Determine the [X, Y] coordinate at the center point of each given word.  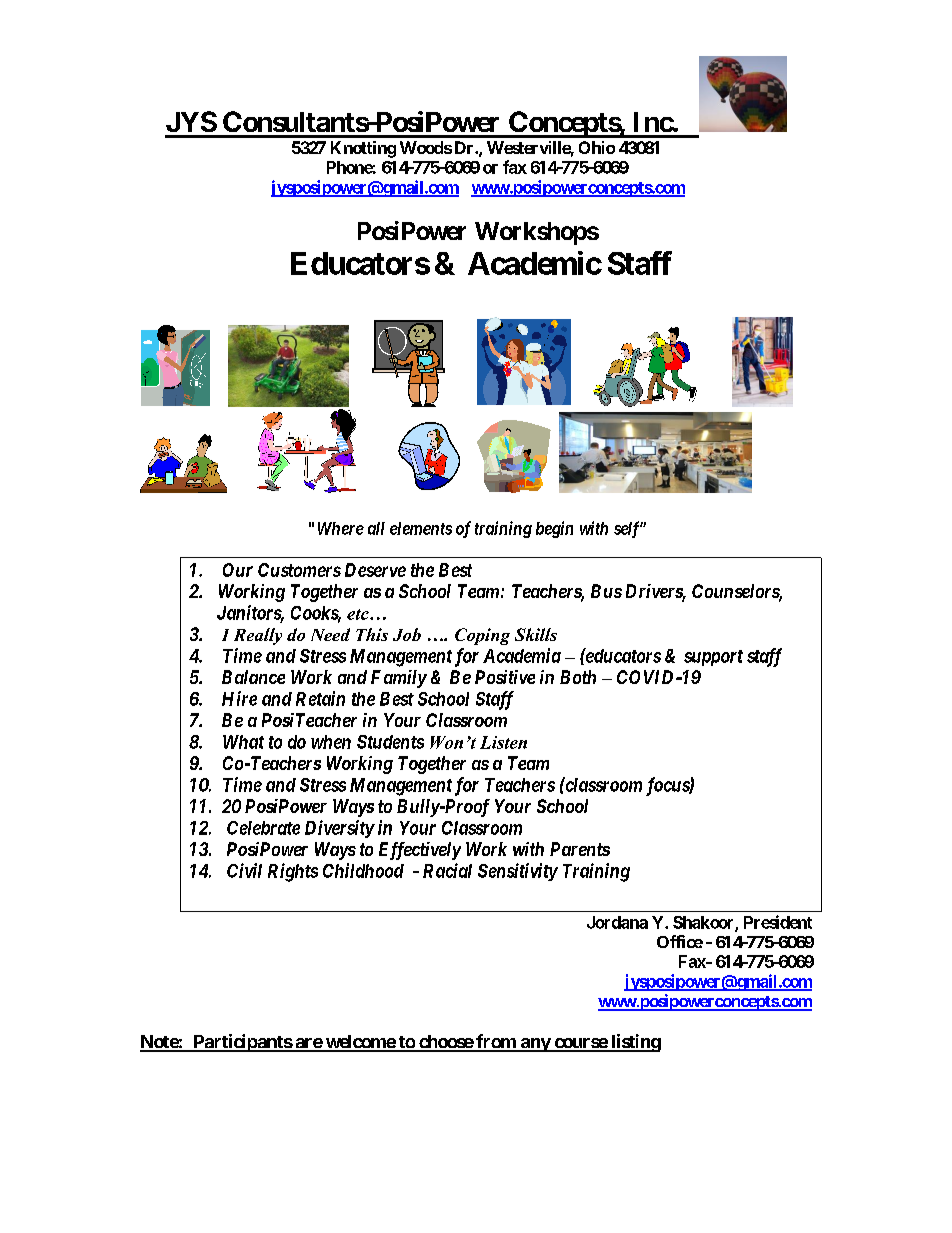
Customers [299, 570]
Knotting [363, 149]
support [713, 658]
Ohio [597, 147]
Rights [293, 872]
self [628, 529]
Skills [536, 634]
